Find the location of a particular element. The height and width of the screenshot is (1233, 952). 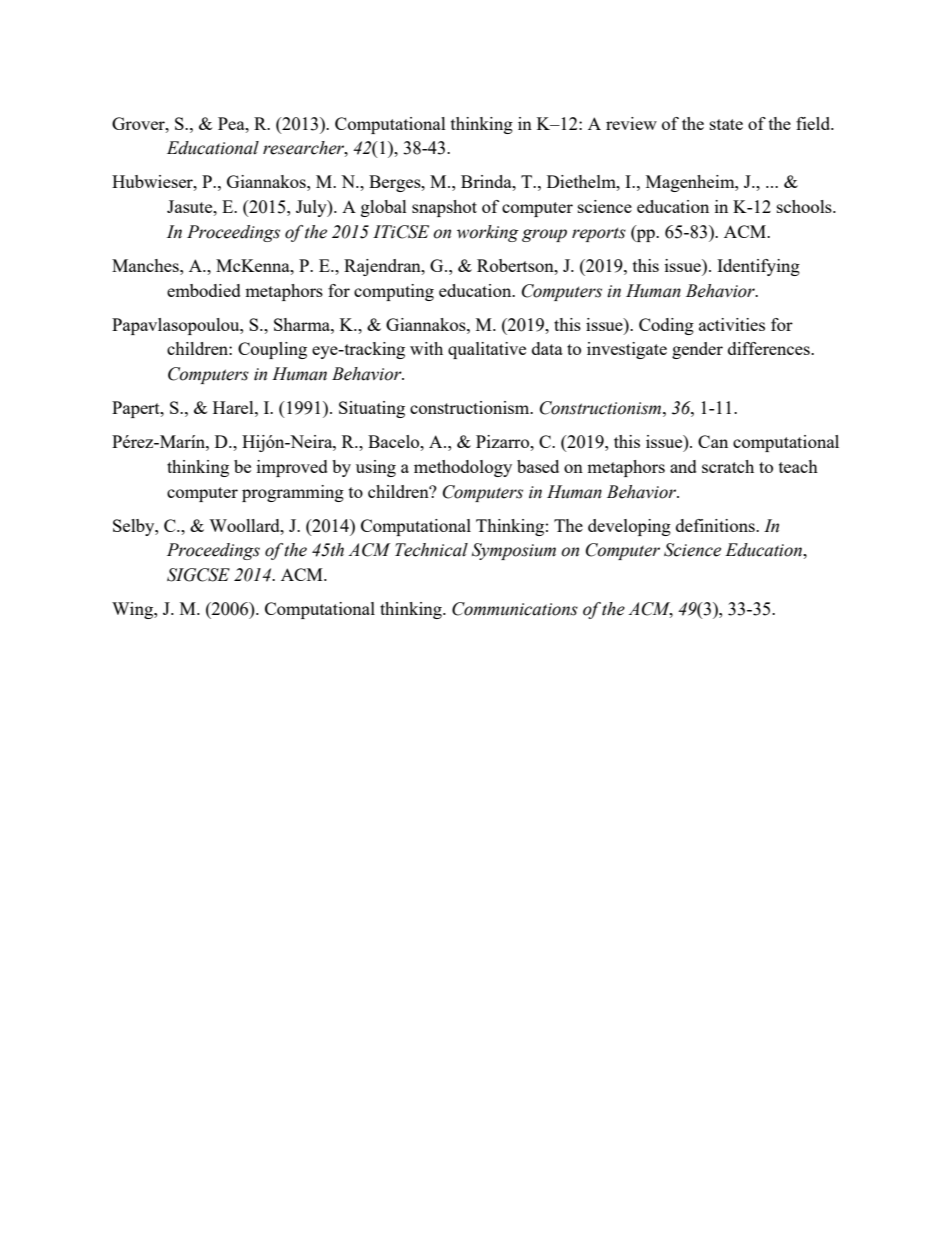

embodied is located at coordinates (204, 290).
